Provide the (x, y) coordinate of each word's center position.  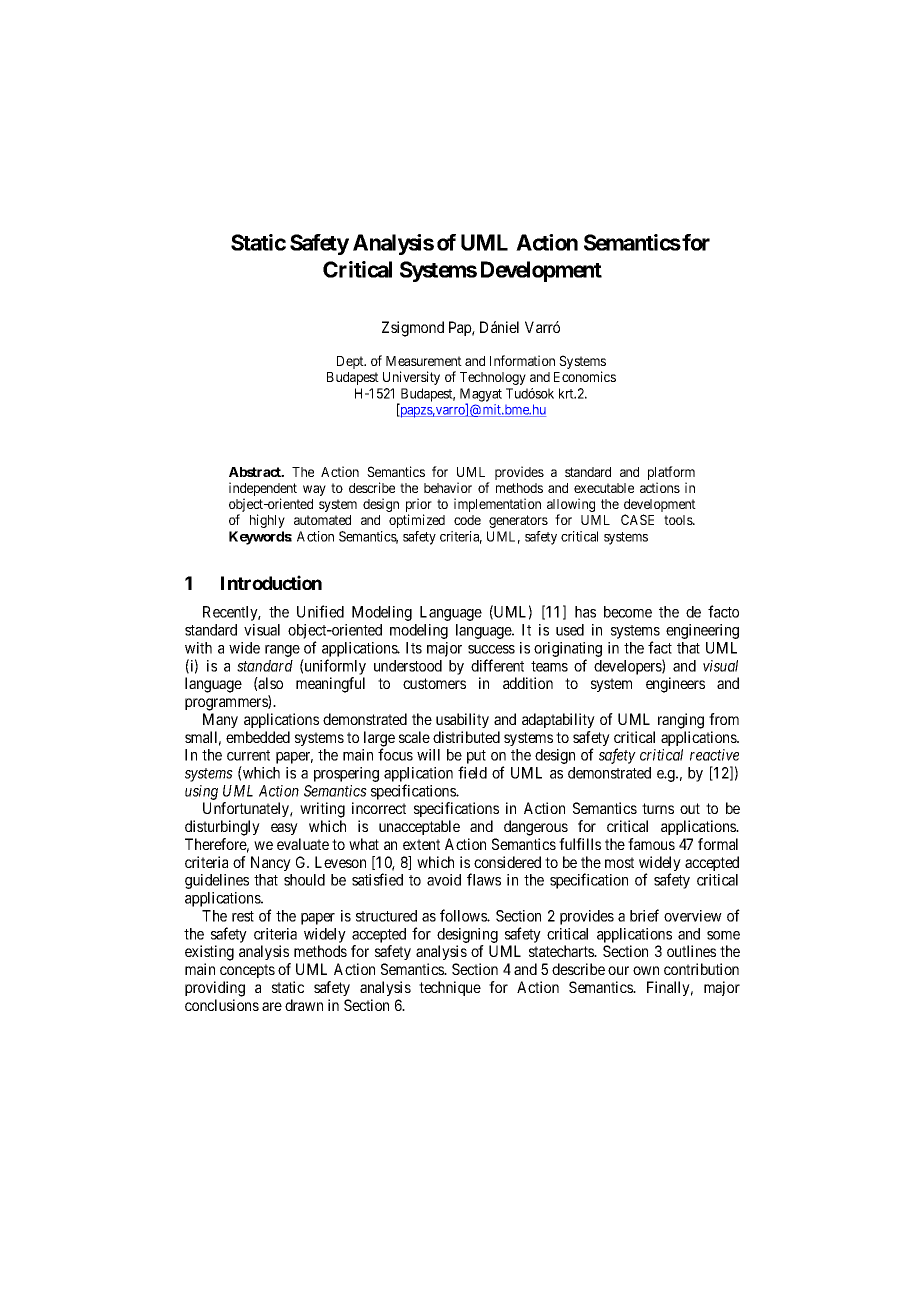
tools (679, 520)
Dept (351, 362)
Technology (493, 378)
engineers (675, 685)
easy (284, 829)
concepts (247, 971)
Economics (585, 376)
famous (651, 844)
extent (421, 844)
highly (267, 521)
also (270, 683)
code (467, 520)
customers (434, 683)
